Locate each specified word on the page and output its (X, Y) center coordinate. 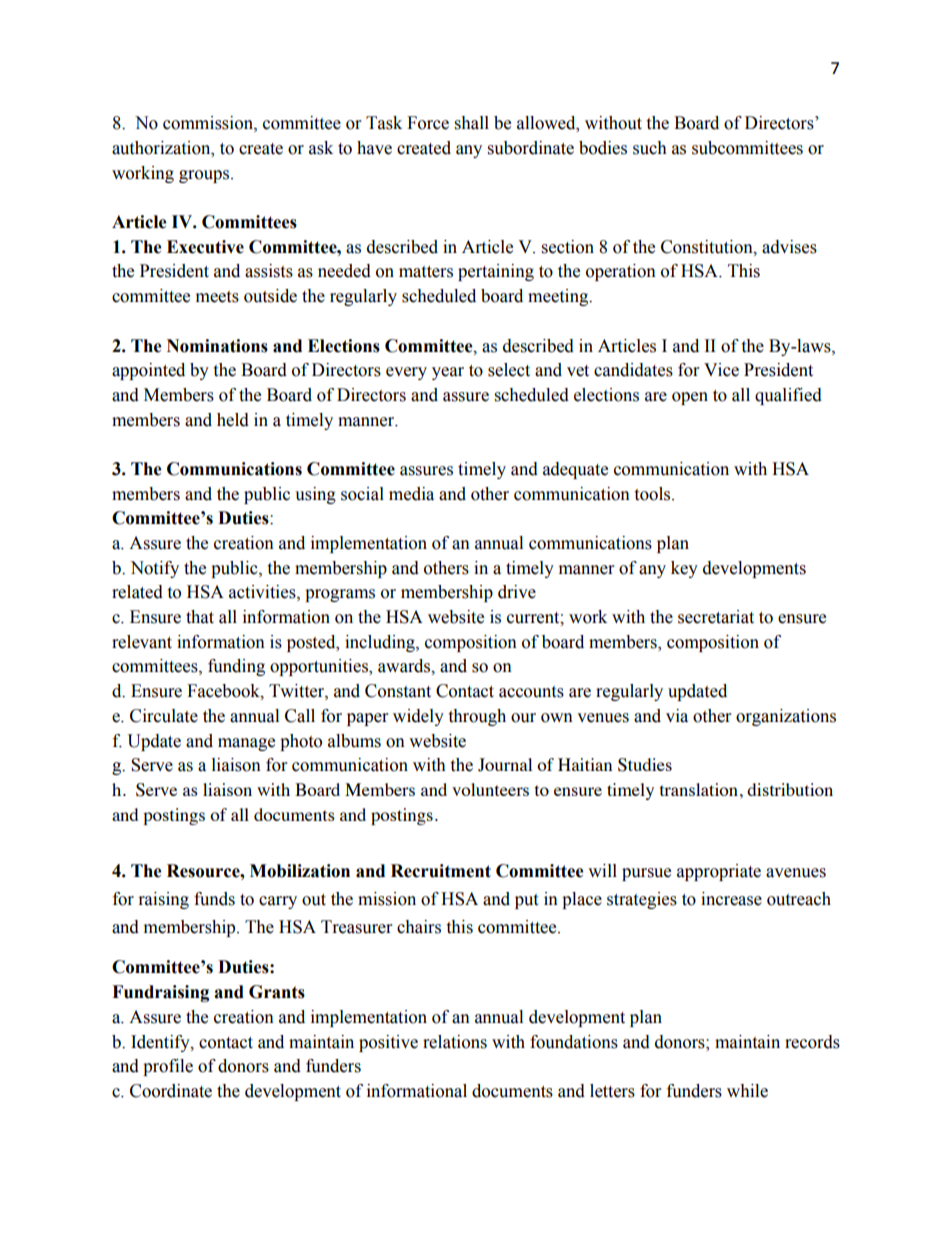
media (411, 494)
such (650, 148)
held (233, 420)
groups (205, 176)
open (690, 398)
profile (168, 1067)
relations (455, 1042)
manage (246, 744)
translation (699, 789)
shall (472, 123)
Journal (505, 765)
